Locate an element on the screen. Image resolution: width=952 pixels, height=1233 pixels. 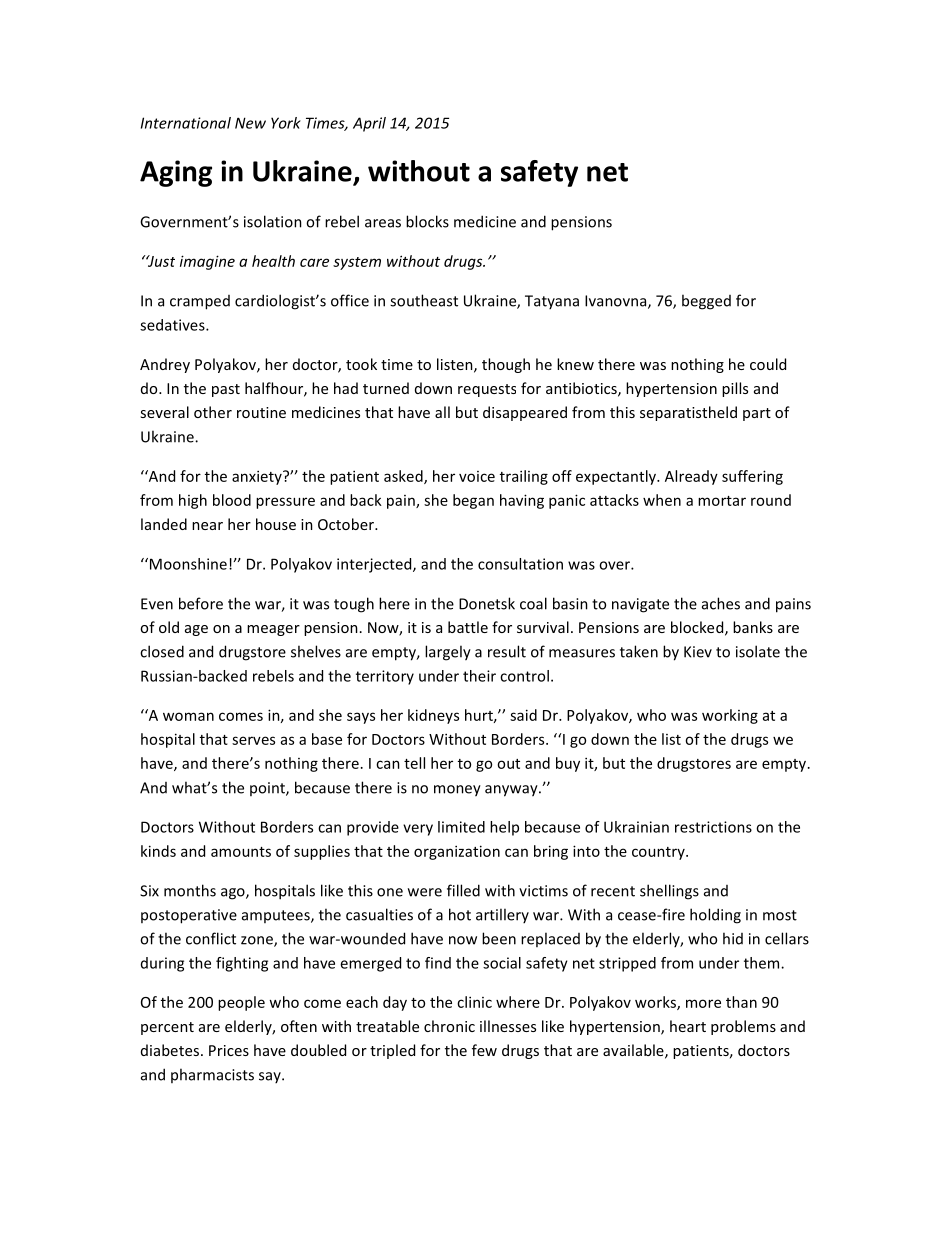
blocks is located at coordinates (427, 221).
